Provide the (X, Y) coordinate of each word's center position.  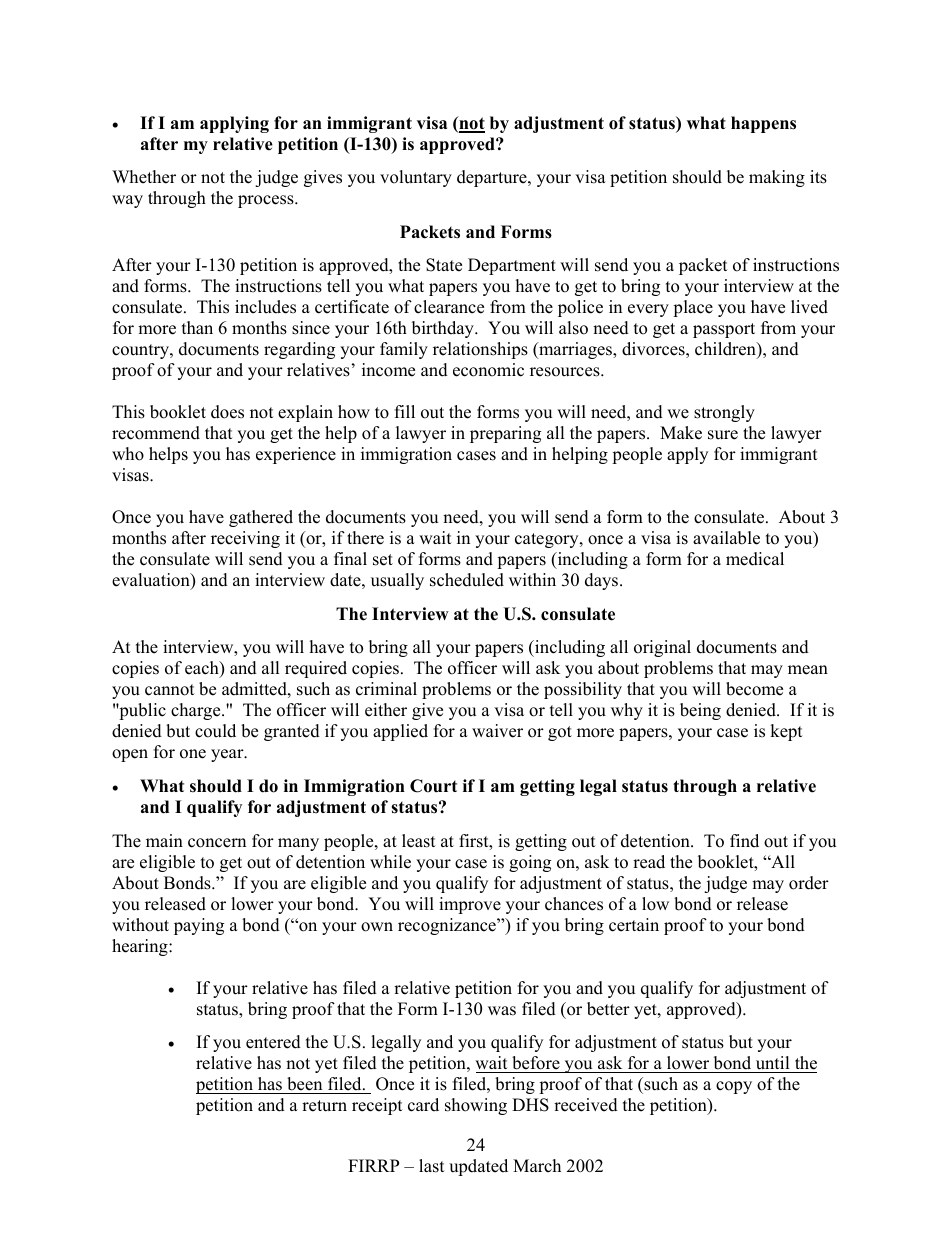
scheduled (467, 580)
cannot (170, 690)
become (754, 689)
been (304, 1084)
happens (763, 124)
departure (493, 178)
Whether (144, 177)
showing (476, 1106)
